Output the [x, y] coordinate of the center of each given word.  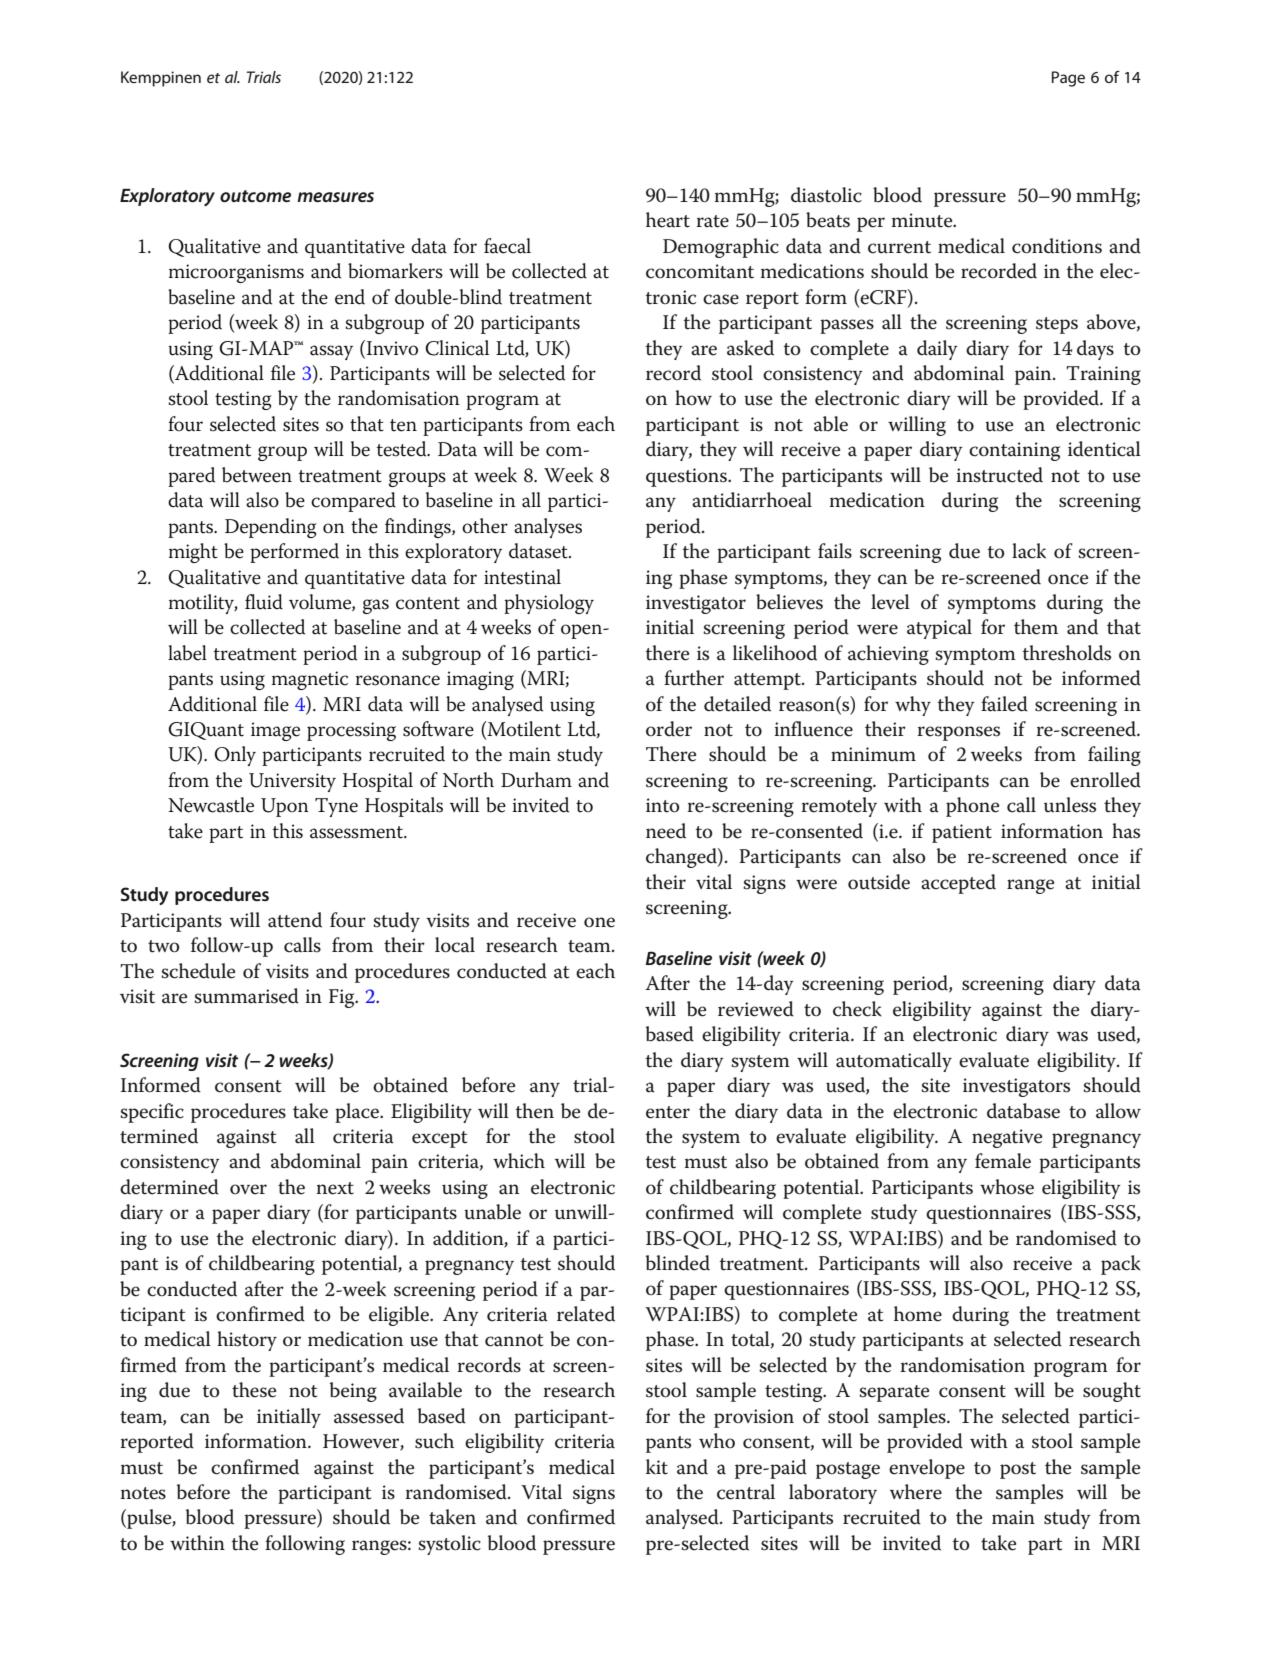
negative [1007, 1138]
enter [668, 1112]
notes [143, 1493]
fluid [264, 602]
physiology [549, 604]
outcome [255, 196]
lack [1029, 551]
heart [668, 220]
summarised [246, 996]
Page [1068, 79]
